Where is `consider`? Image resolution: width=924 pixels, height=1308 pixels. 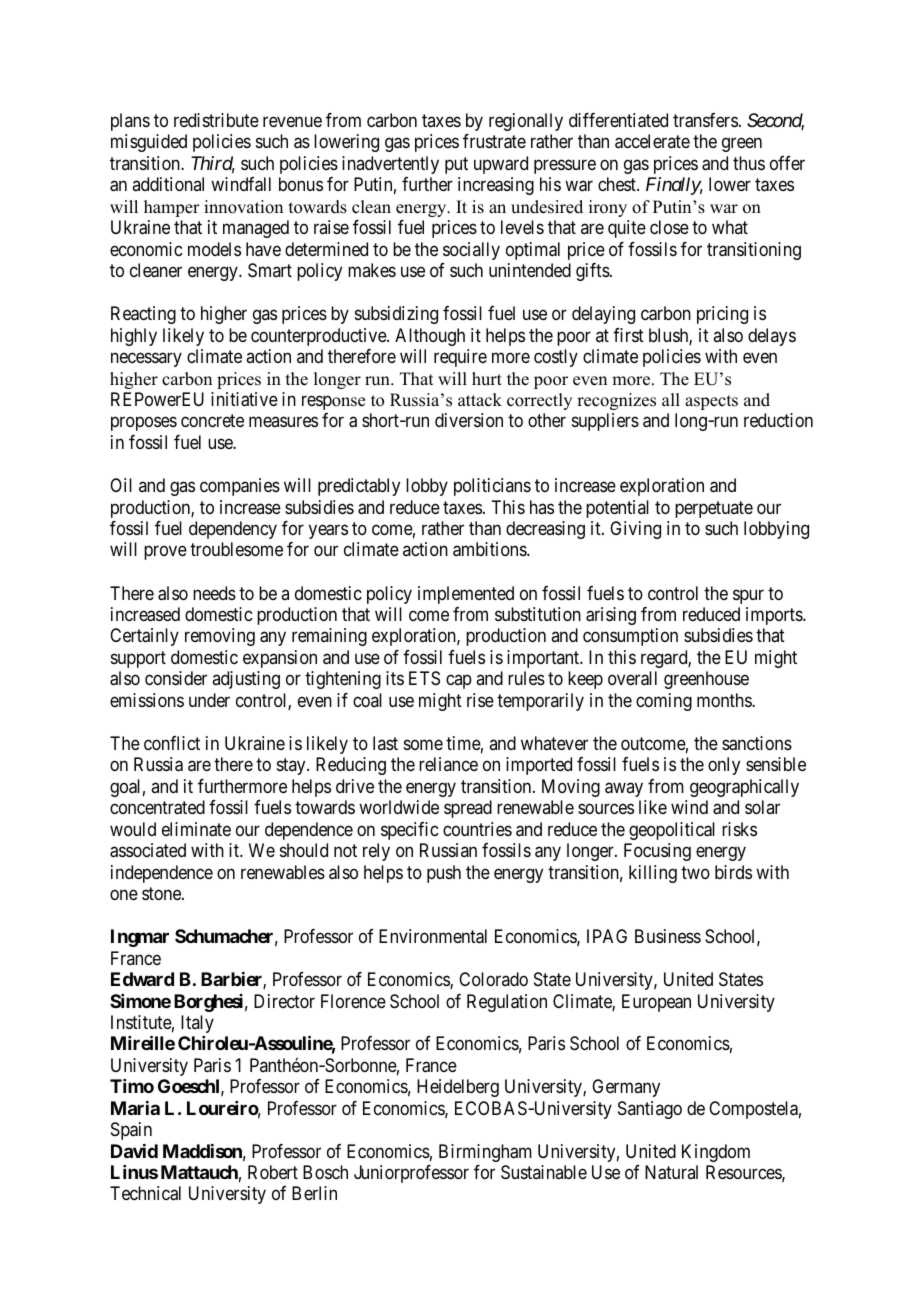 consider is located at coordinates (176, 678).
